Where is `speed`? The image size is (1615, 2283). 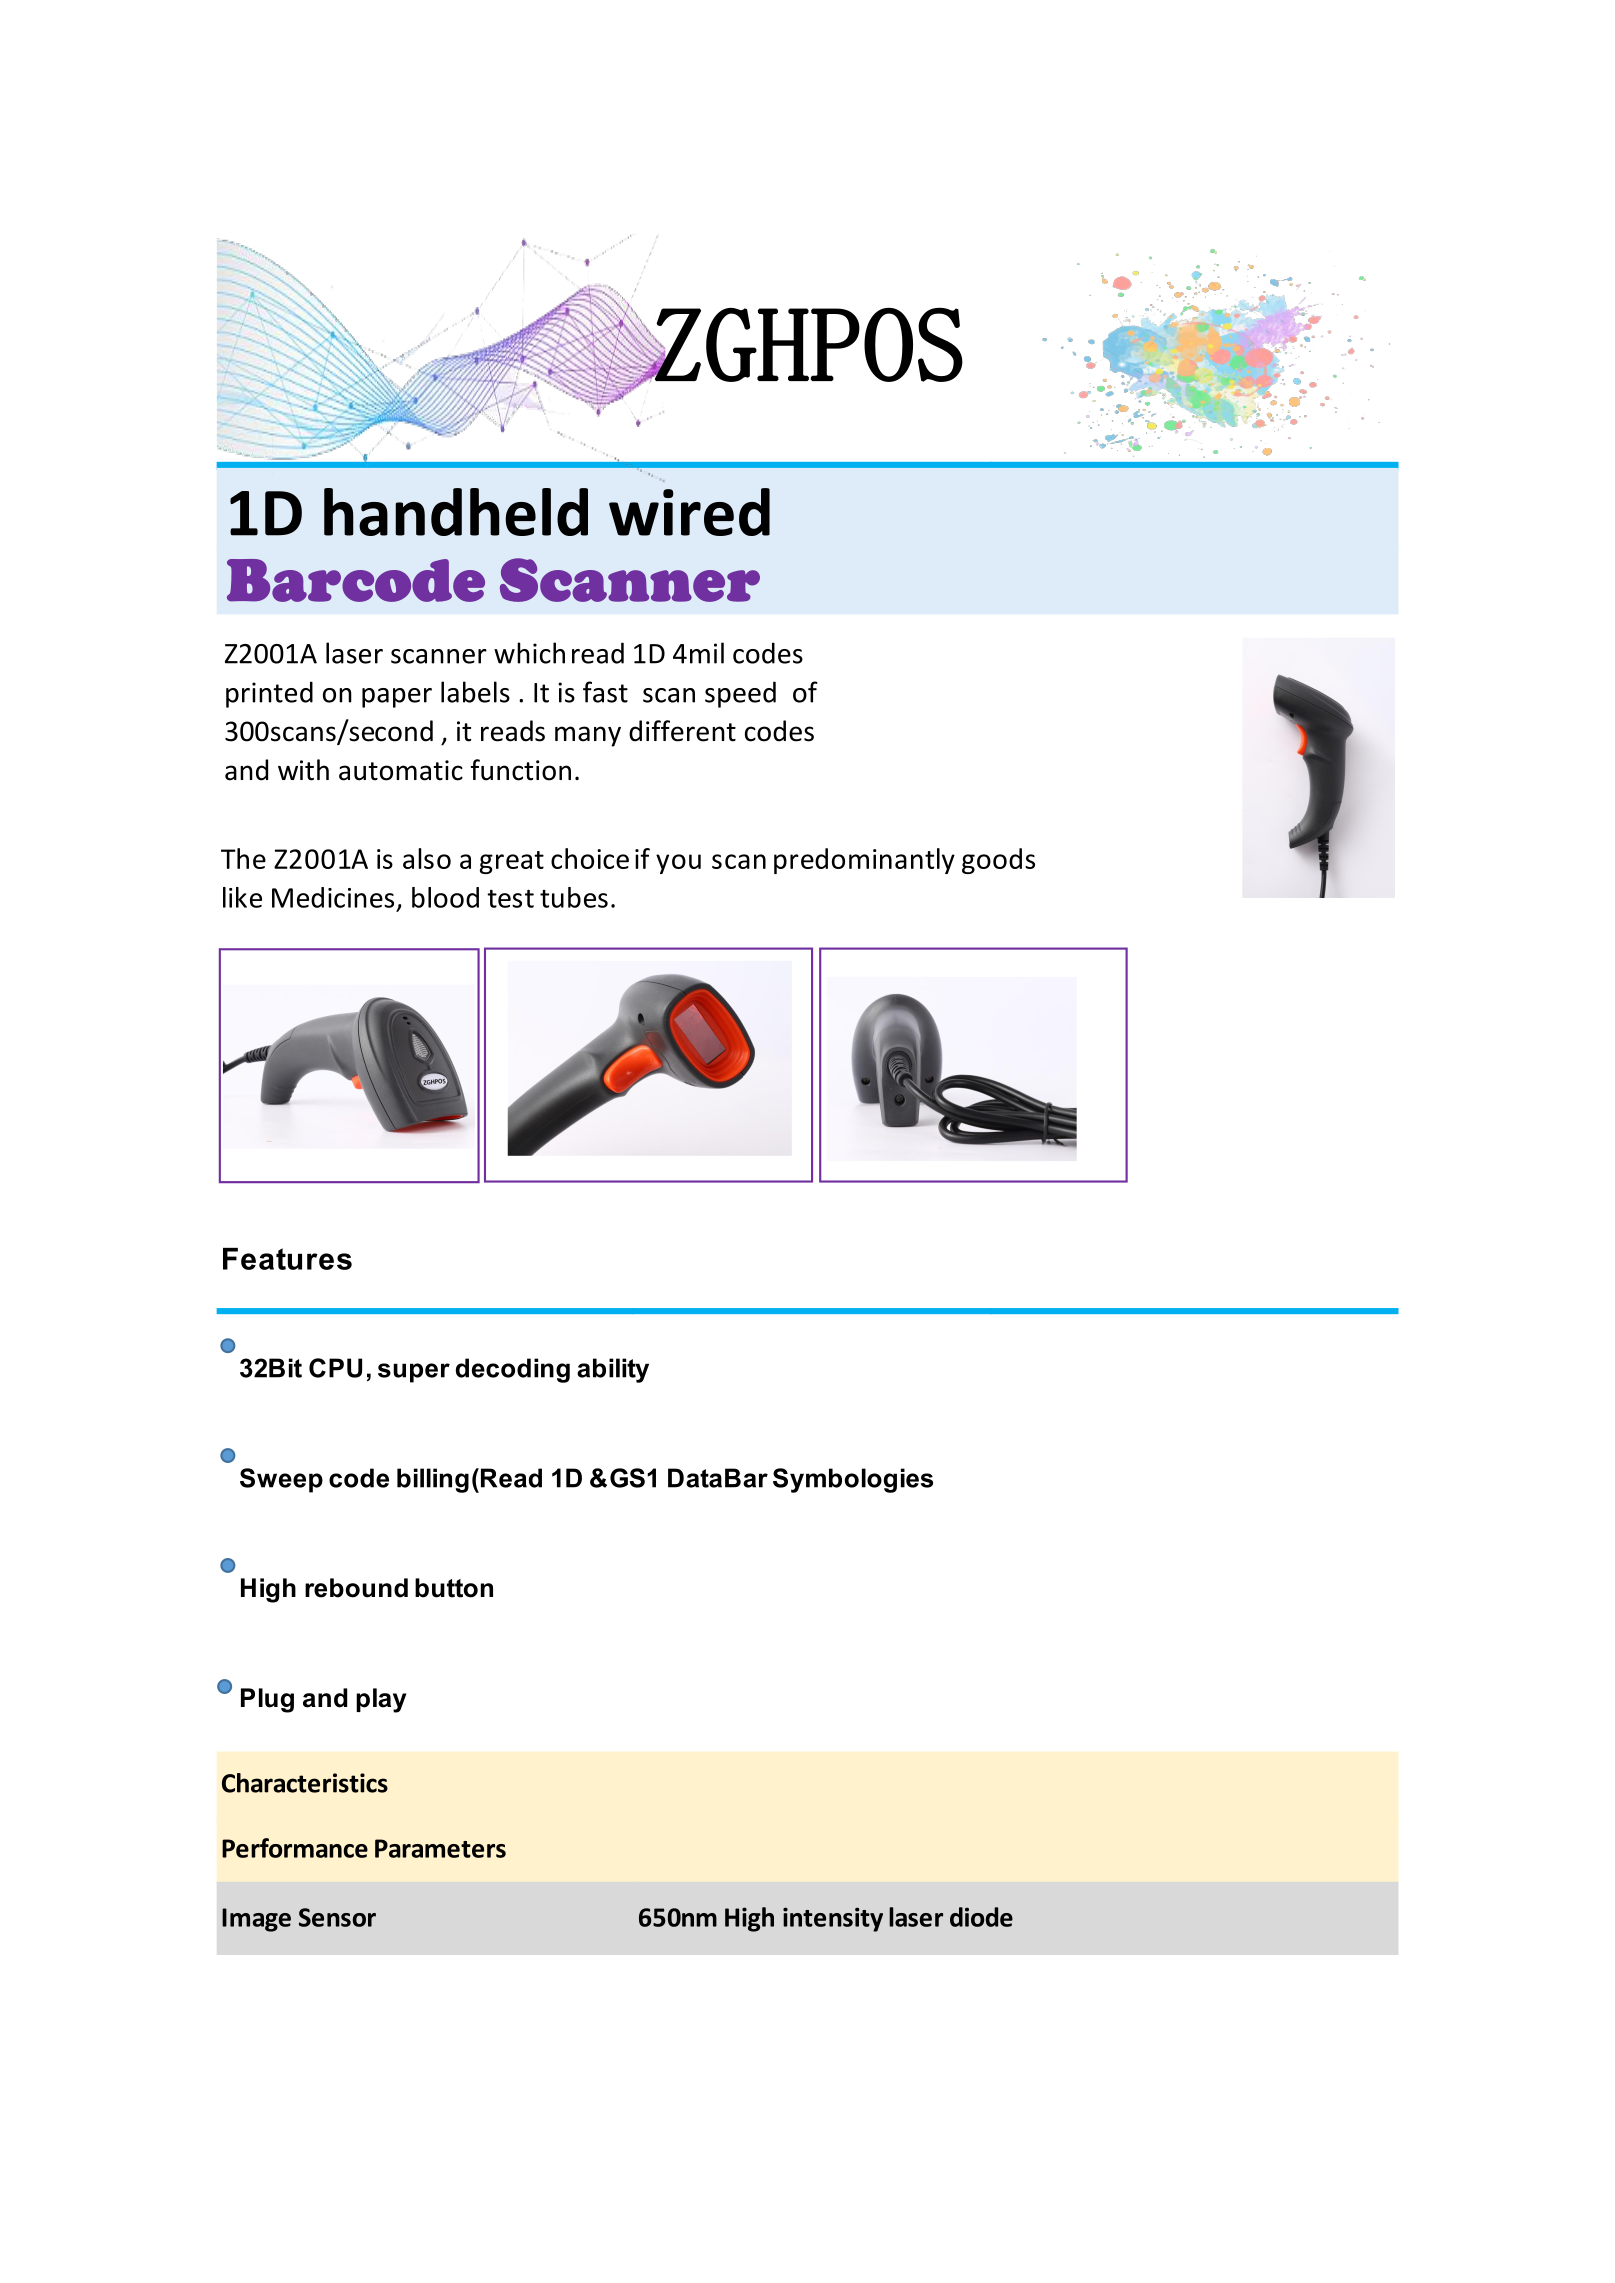
speed is located at coordinates (740, 694).
